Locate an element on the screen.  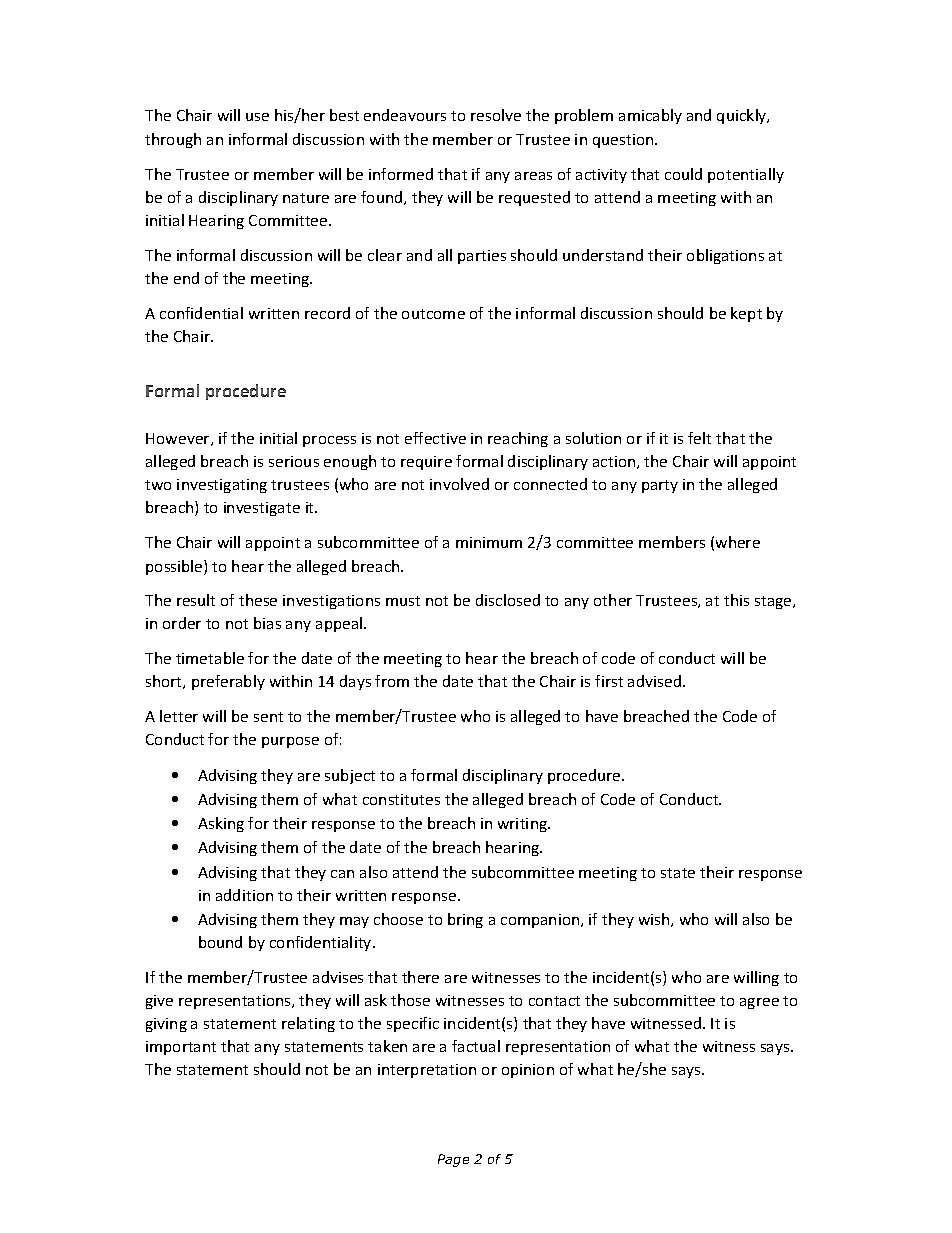
use is located at coordinates (257, 117).
